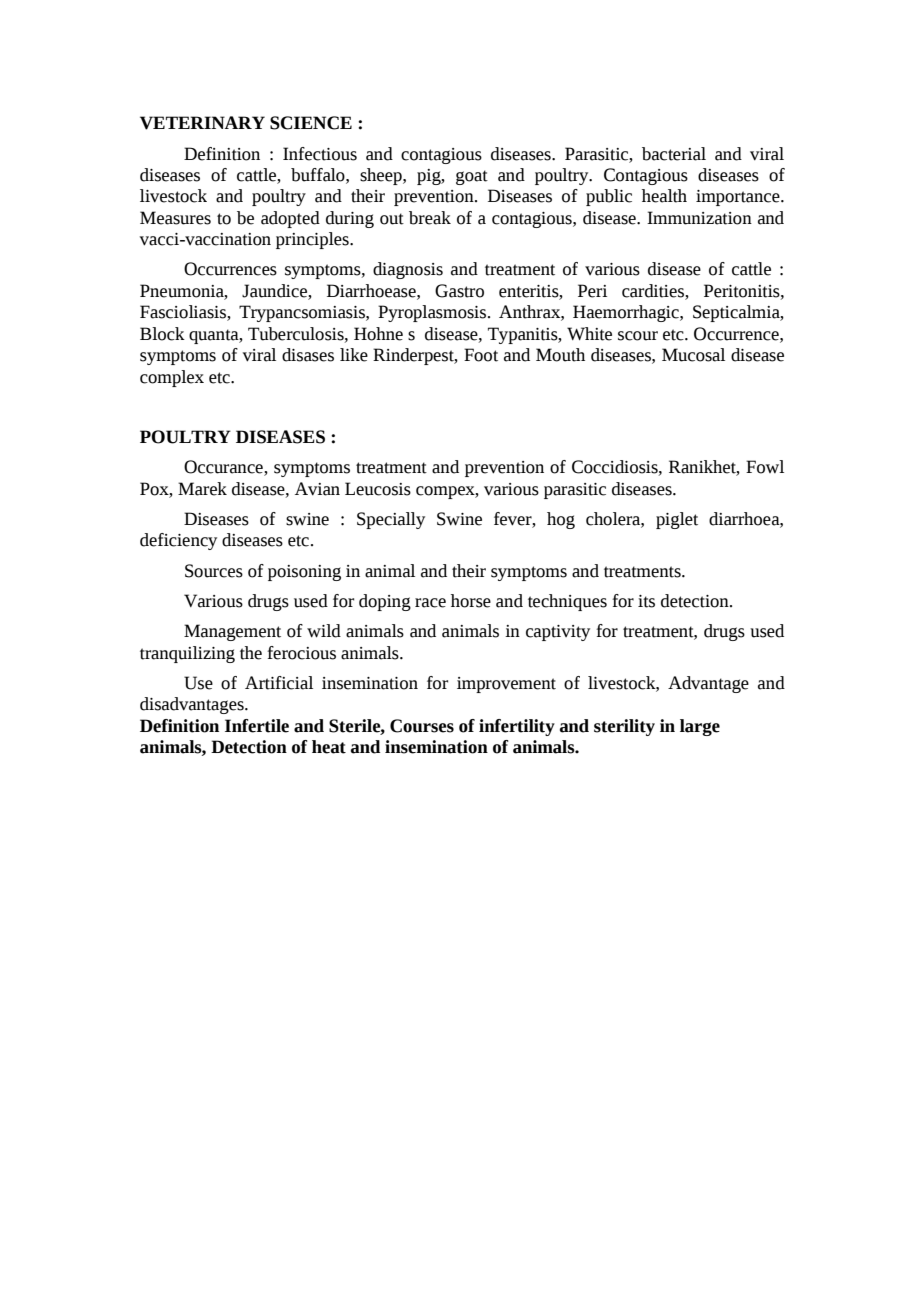 The height and width of the document is (1308, 924). Describe the element at coordinates (472, 177) in the document. I see `goat` at that location.
